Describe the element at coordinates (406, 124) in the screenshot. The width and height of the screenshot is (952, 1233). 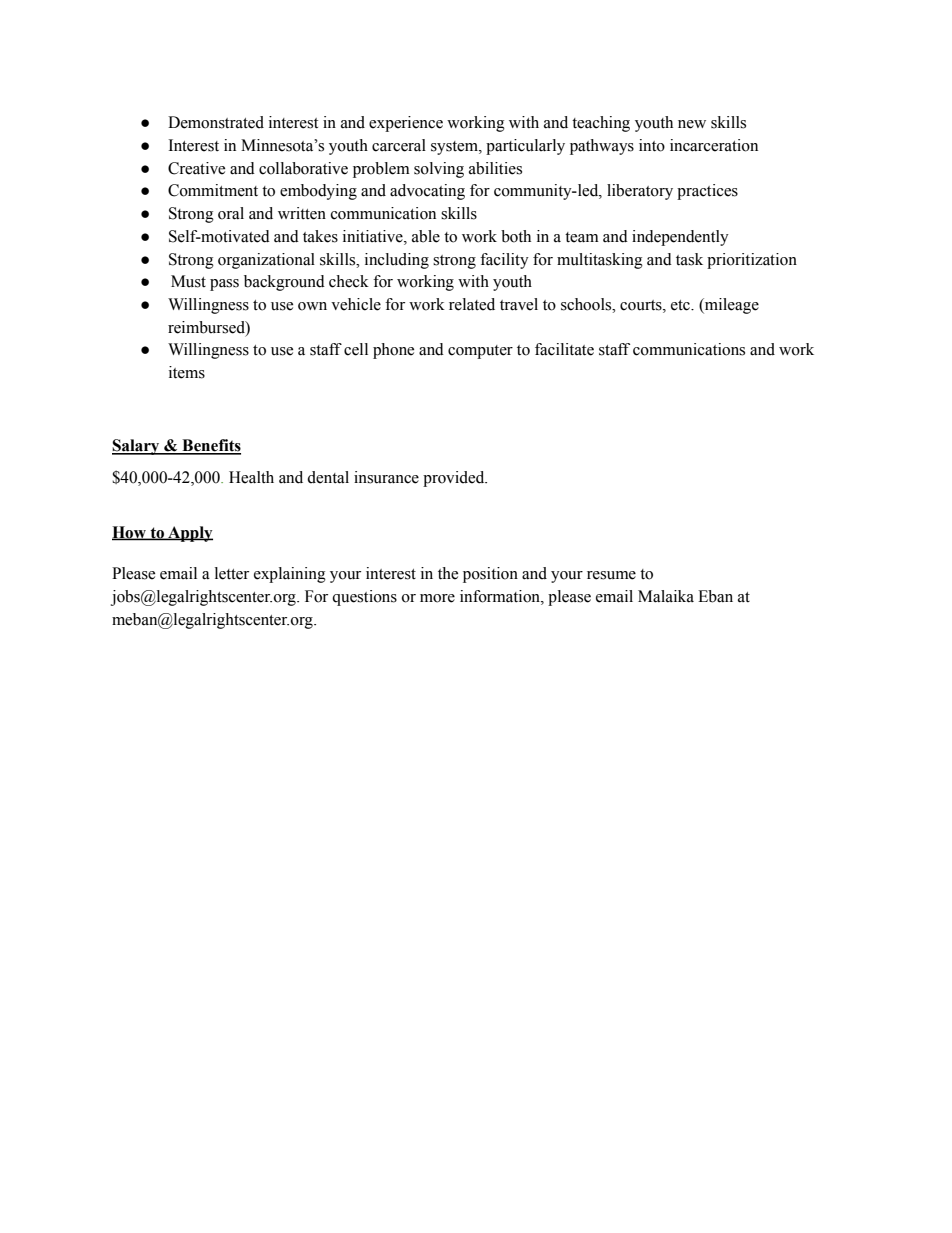
I see `experience` at that location.
